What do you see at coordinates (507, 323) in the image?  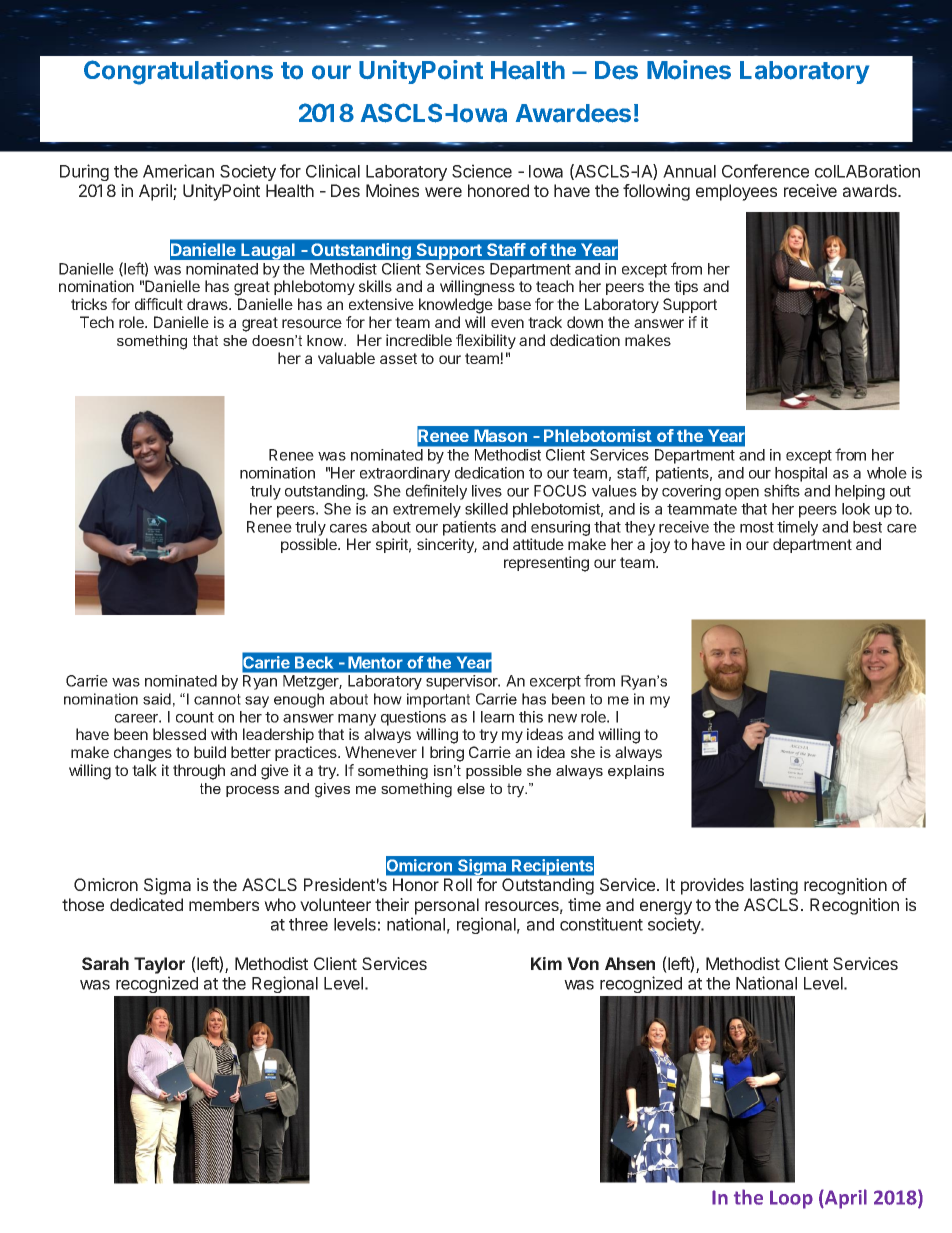 I see `even` at bounding box center [507, 323].
